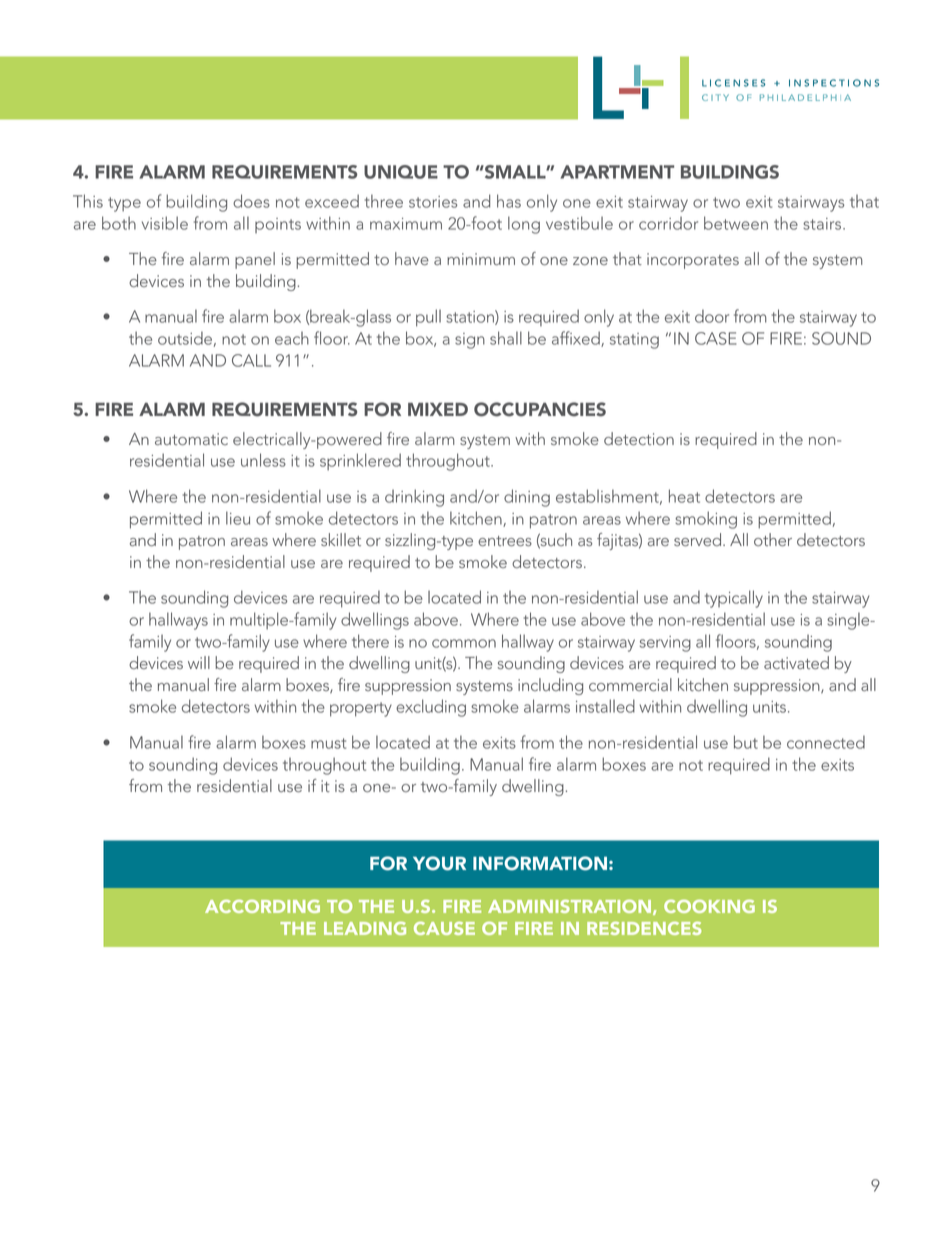 The height and width of the screenshot is (1233, 952). Describe the element at coordinates (165, 223) in the screenshot. I see `visible` at that location.
